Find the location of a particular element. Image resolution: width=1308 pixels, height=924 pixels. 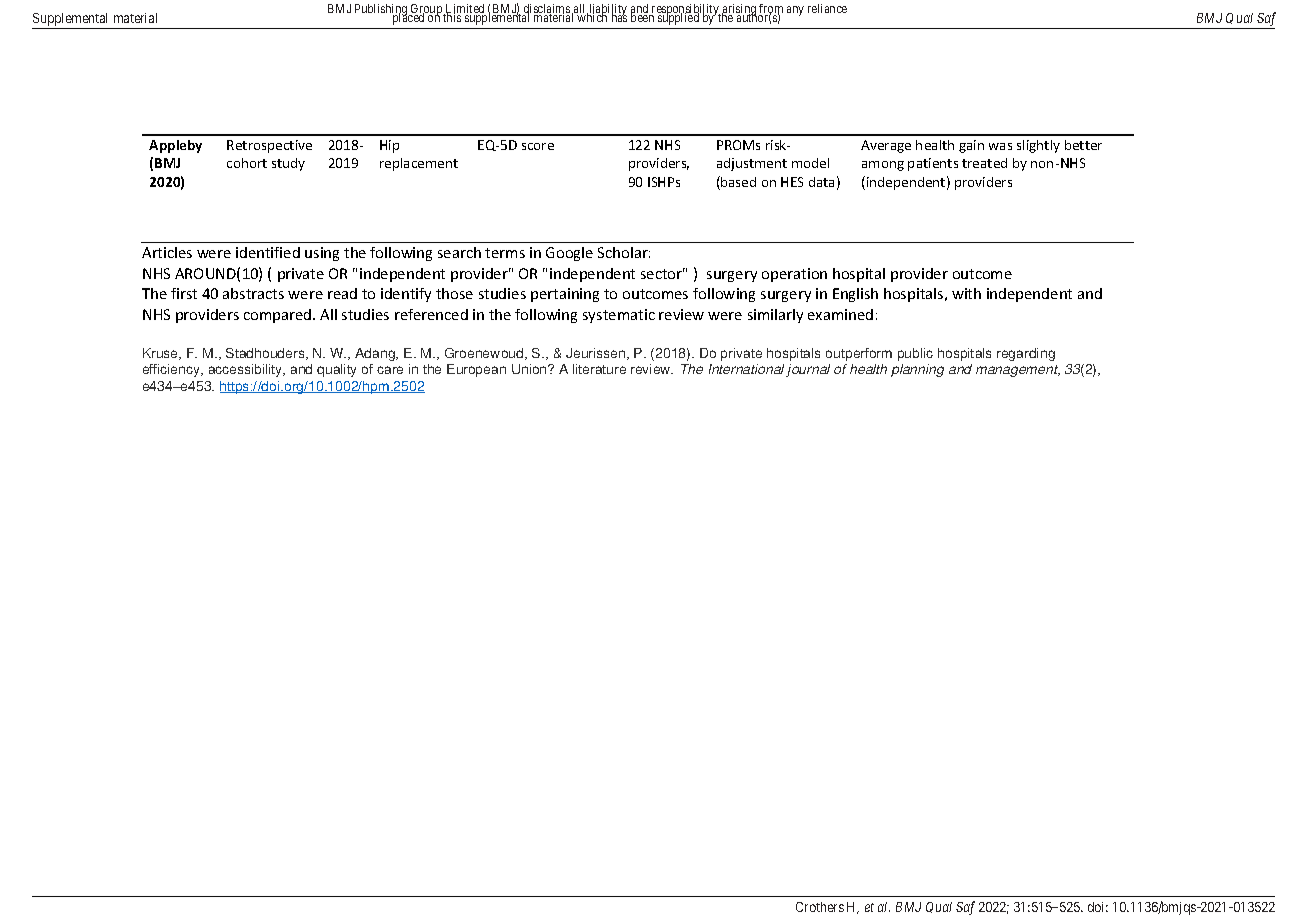

Crothers is located at coordinates (820, 907).
